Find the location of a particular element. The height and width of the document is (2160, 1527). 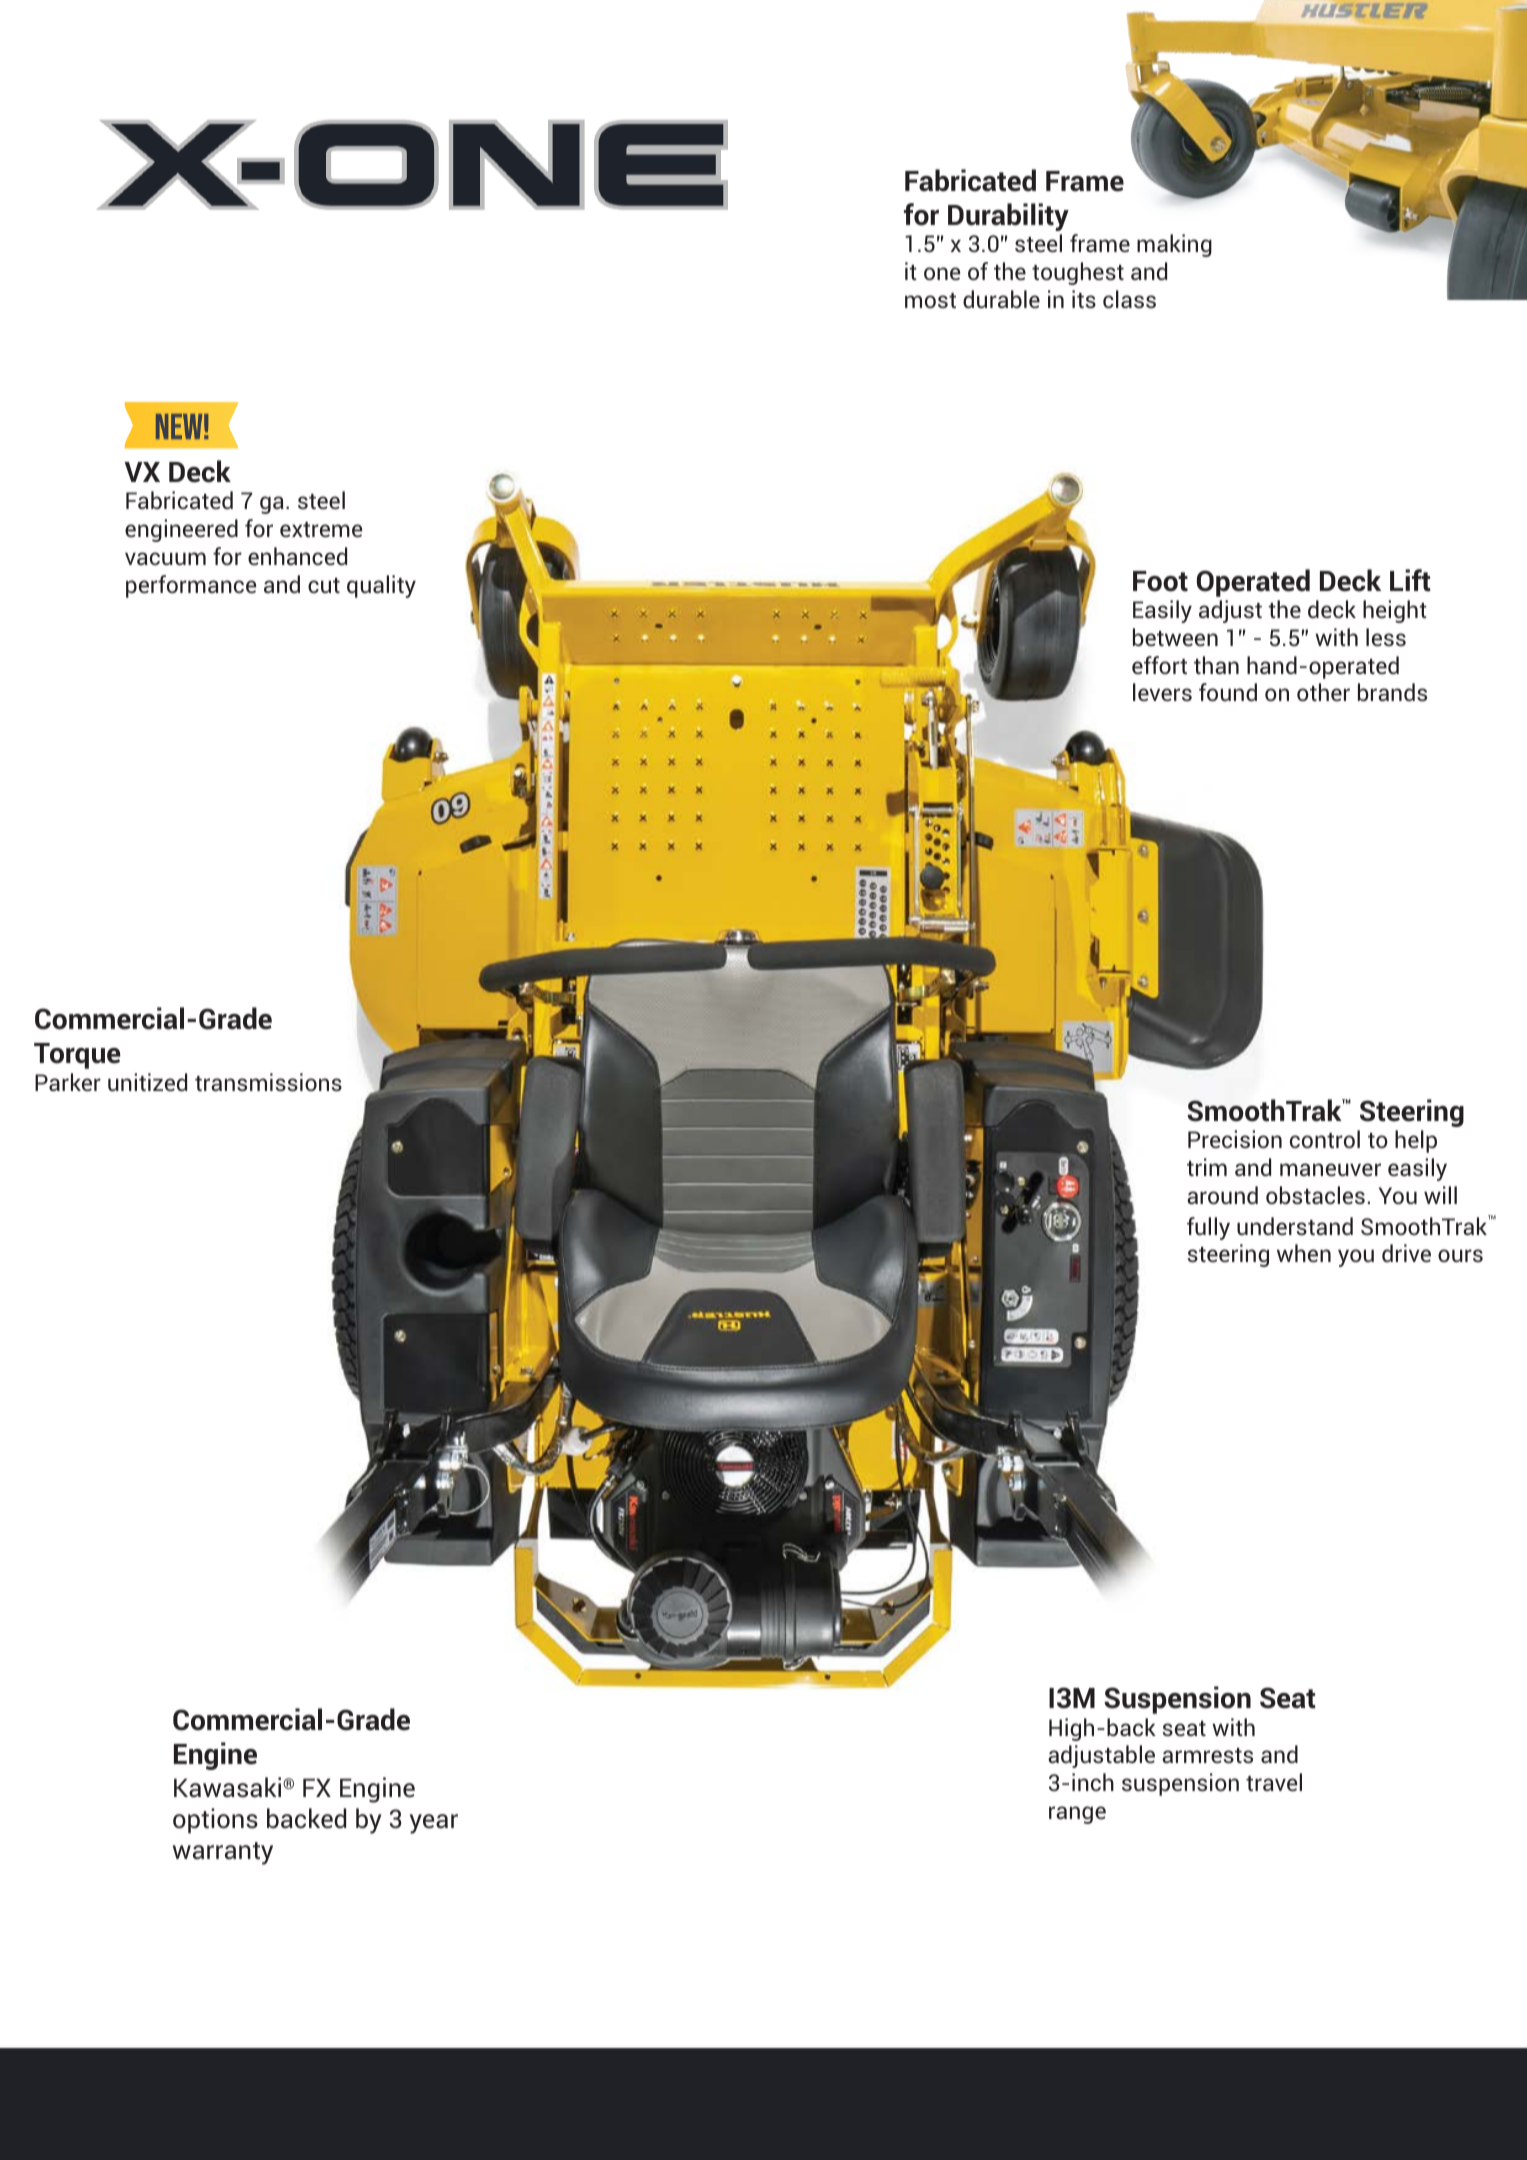

transmissions is located at coordinates (268, 1082).
